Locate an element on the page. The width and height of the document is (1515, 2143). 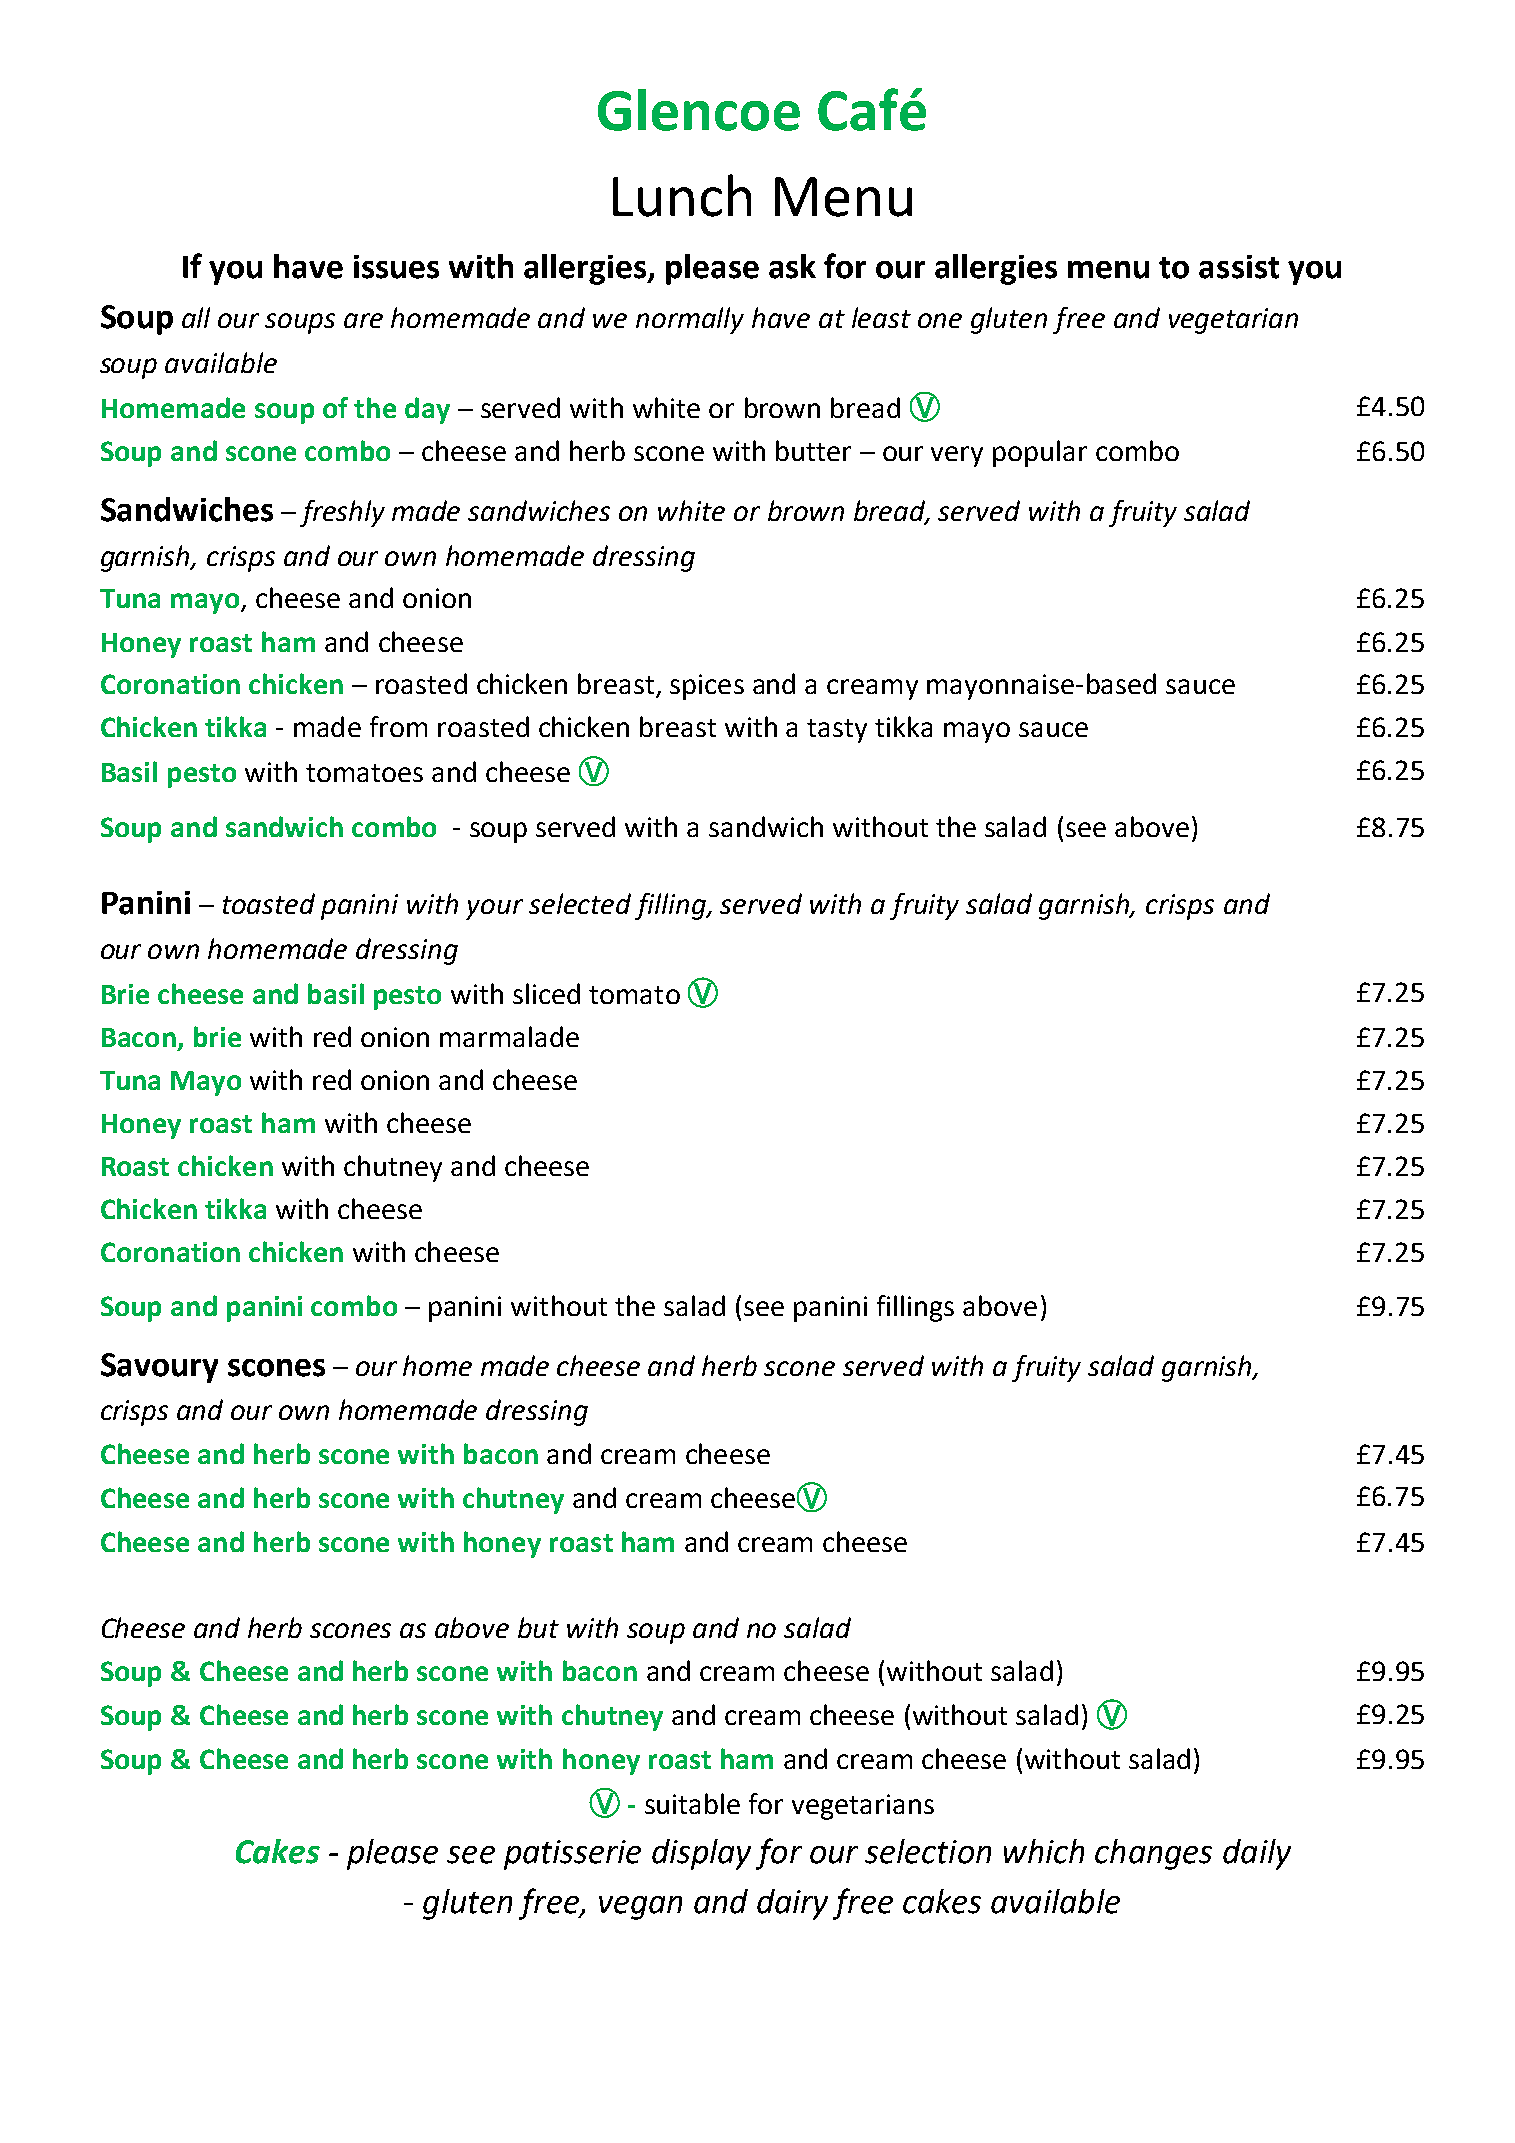
Lunch is located at coordinates (682, 195).
